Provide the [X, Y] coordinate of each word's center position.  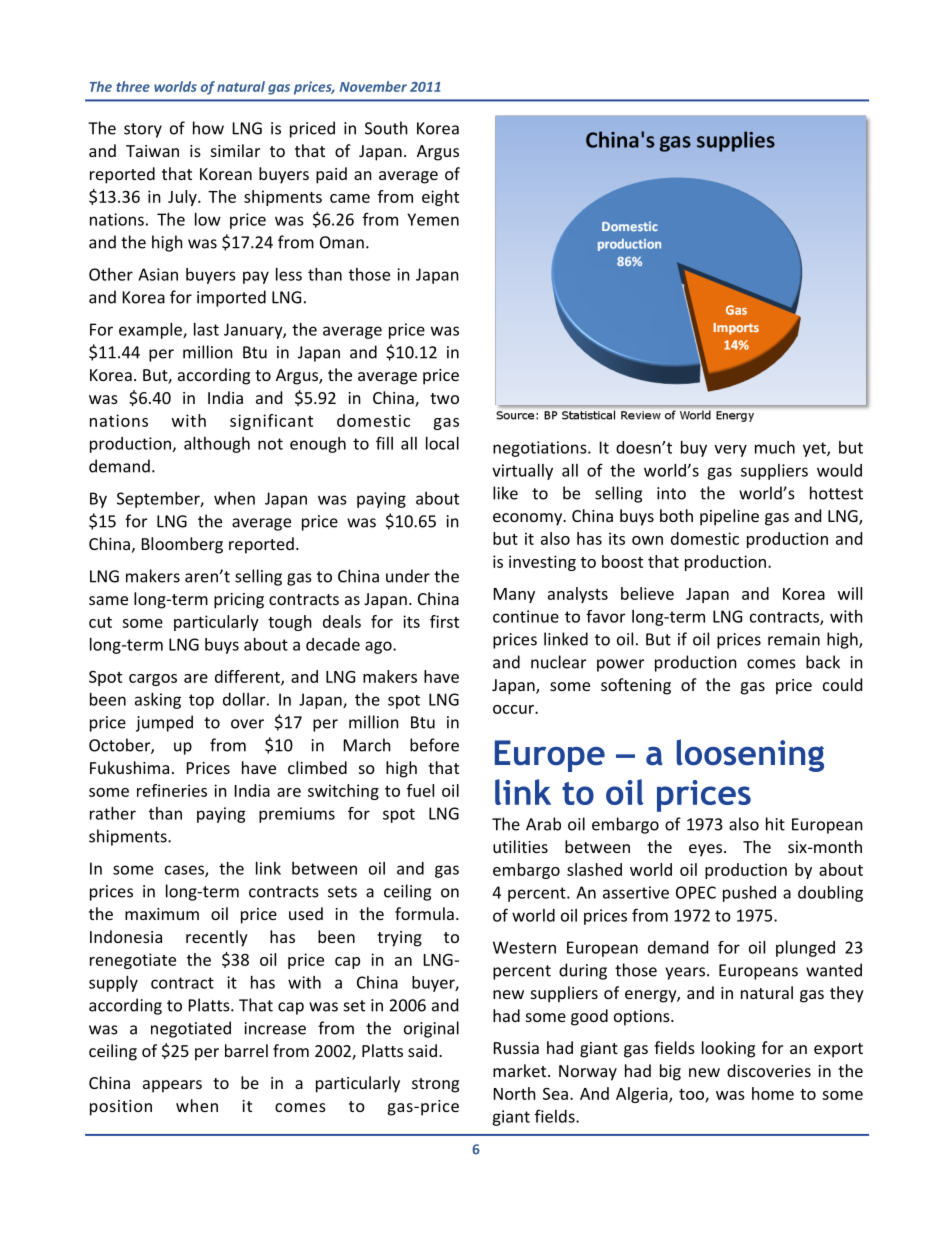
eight [440, 198]
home [773, 1093]
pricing [239, 601]
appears [172, 1086]
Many [514, 595]
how [208, 128]
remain [794, 639]
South [386, 128]
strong [435, 1085]
